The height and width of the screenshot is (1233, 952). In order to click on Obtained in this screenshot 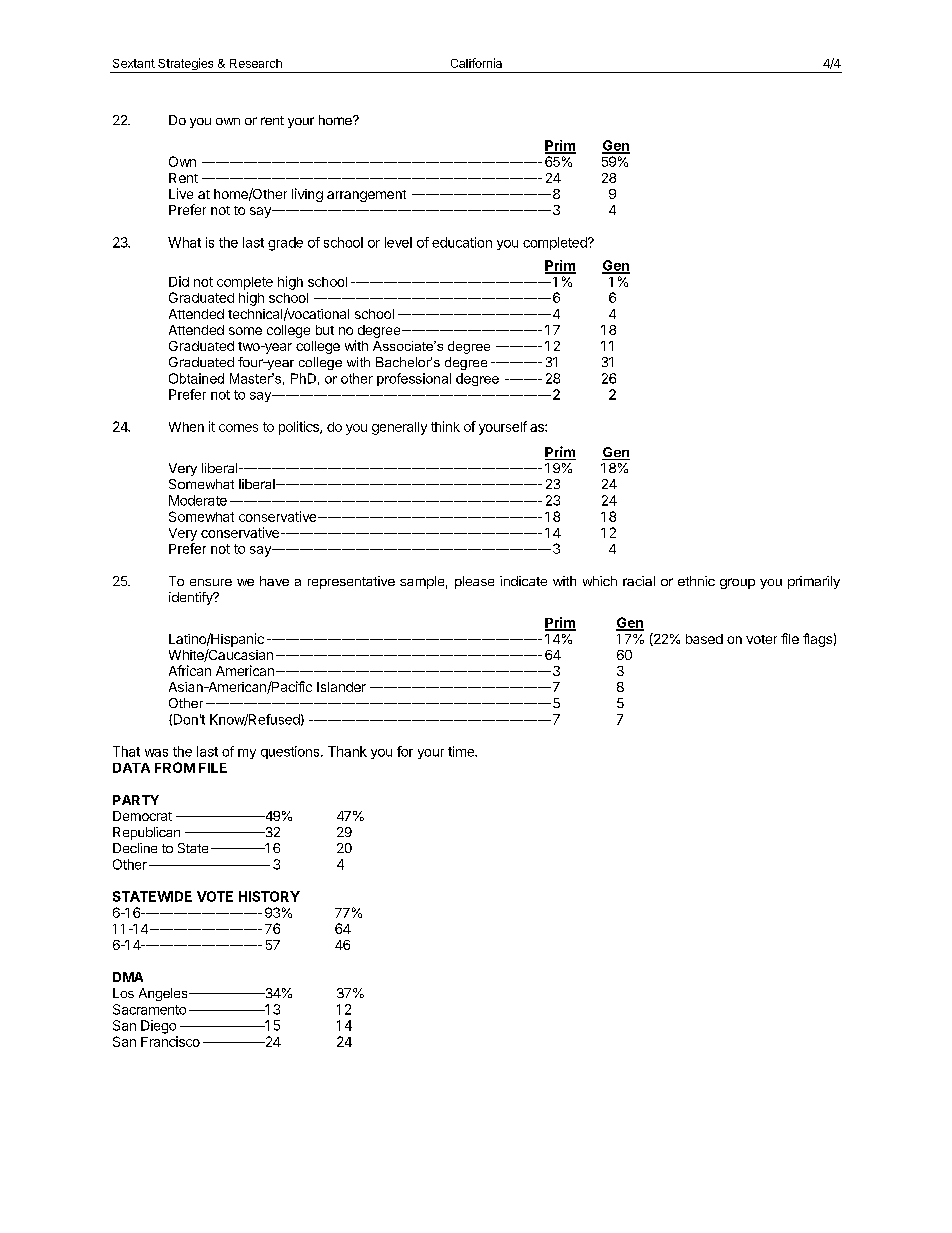, I will do `click(196, 378)`.
